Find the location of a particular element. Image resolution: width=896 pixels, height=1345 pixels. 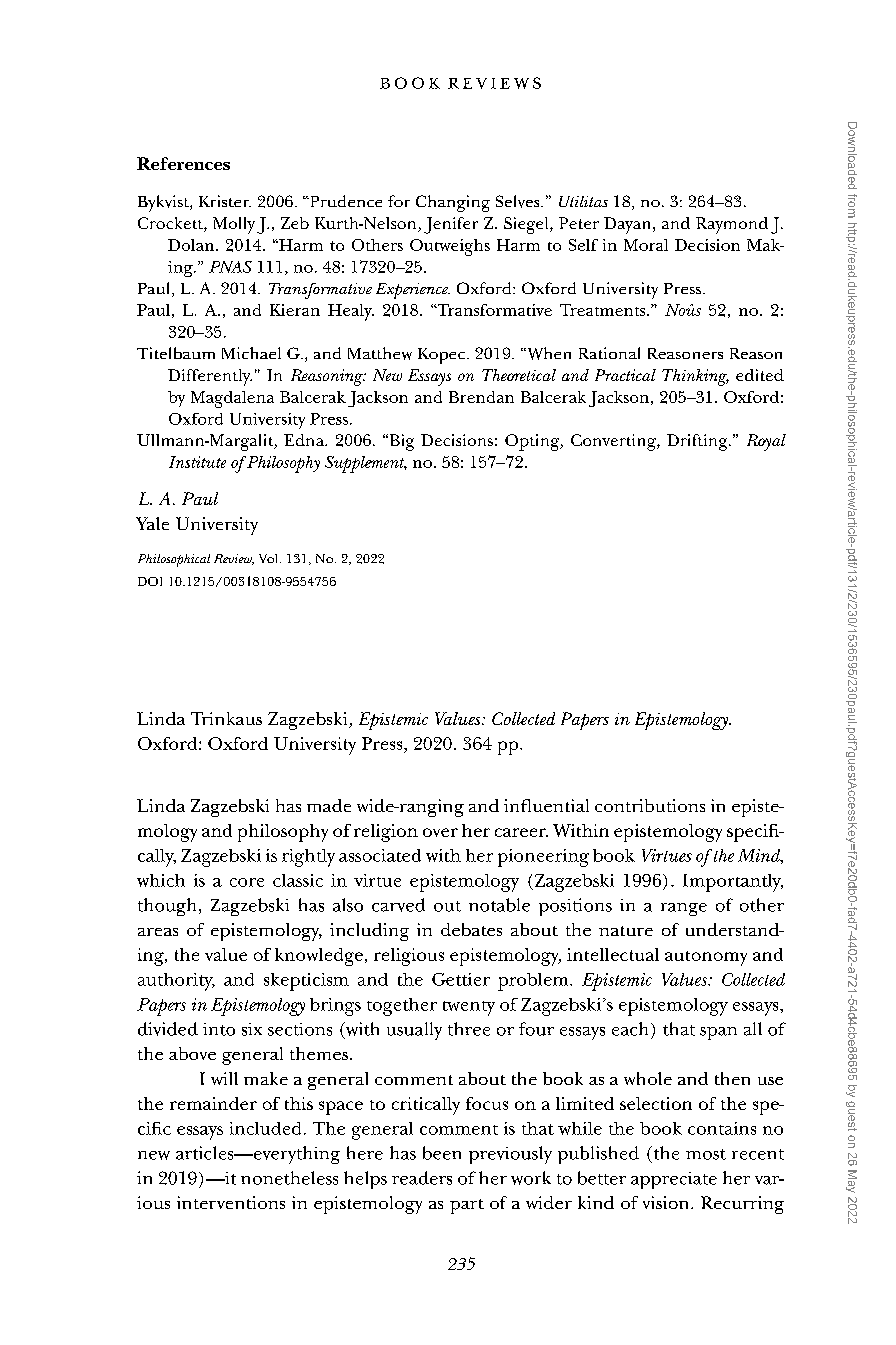

Changing is located at coordinates (453, 203).
